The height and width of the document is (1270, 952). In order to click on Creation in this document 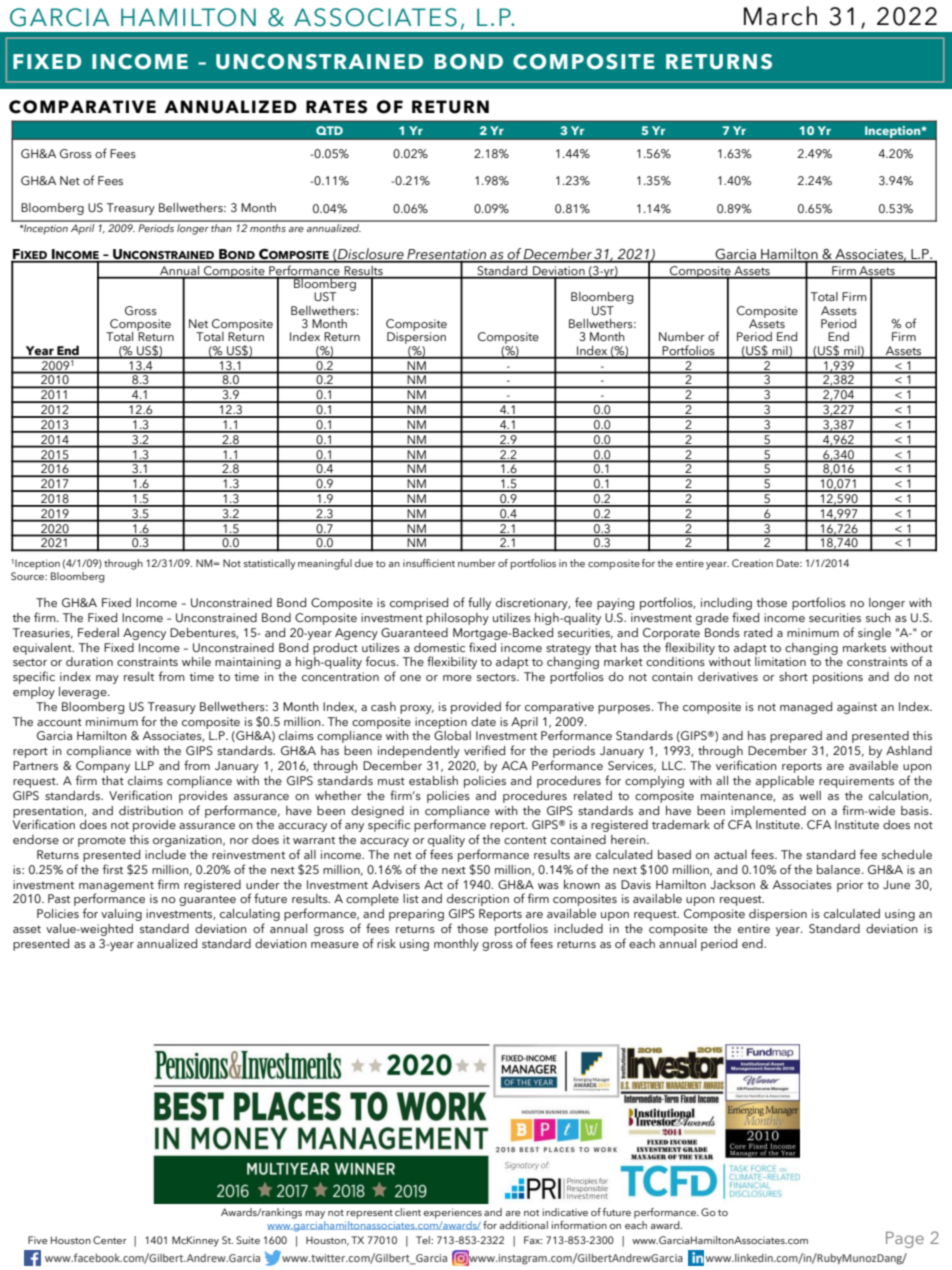, I will do `click(752, 563)`.
